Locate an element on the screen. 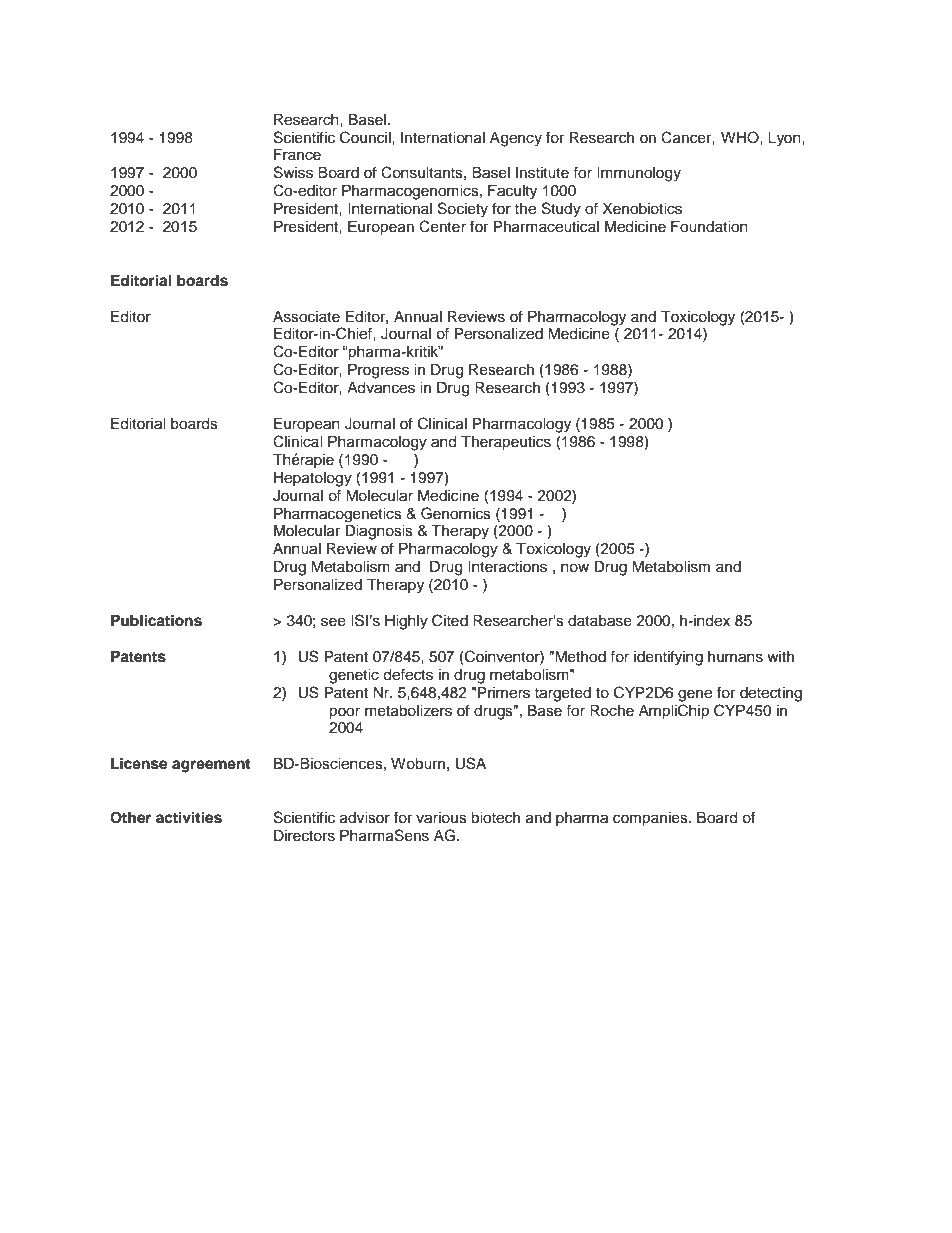 The height and width of the screenshot is (1233, 952). Publications is located at coordinates (156, 620).
